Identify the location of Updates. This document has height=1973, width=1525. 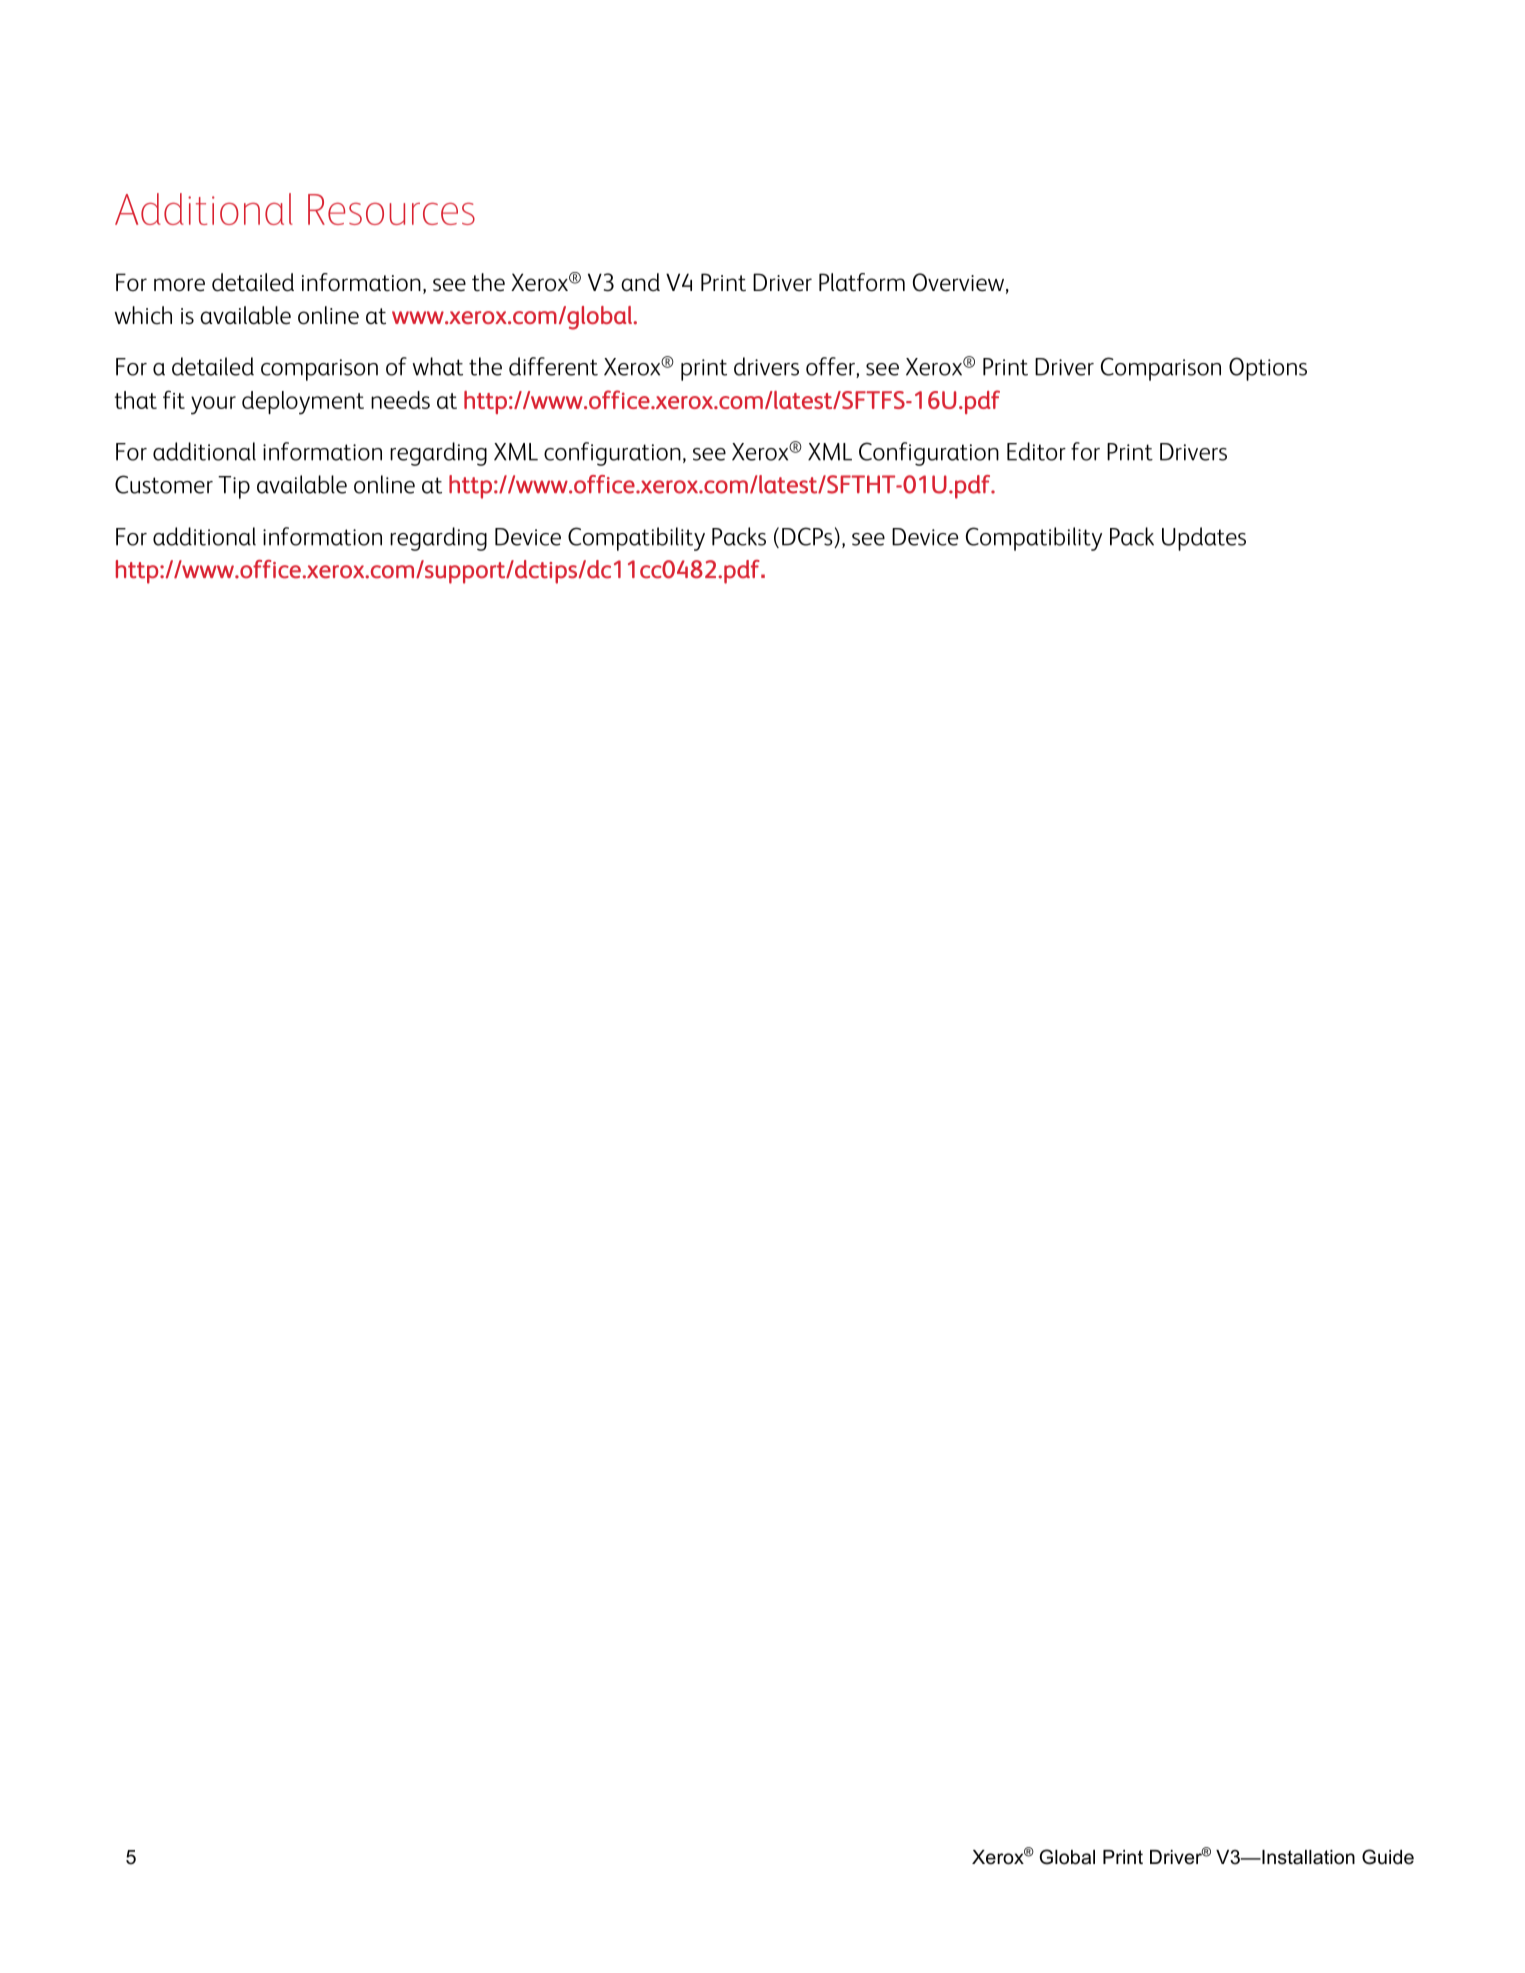
(1204, 539).
